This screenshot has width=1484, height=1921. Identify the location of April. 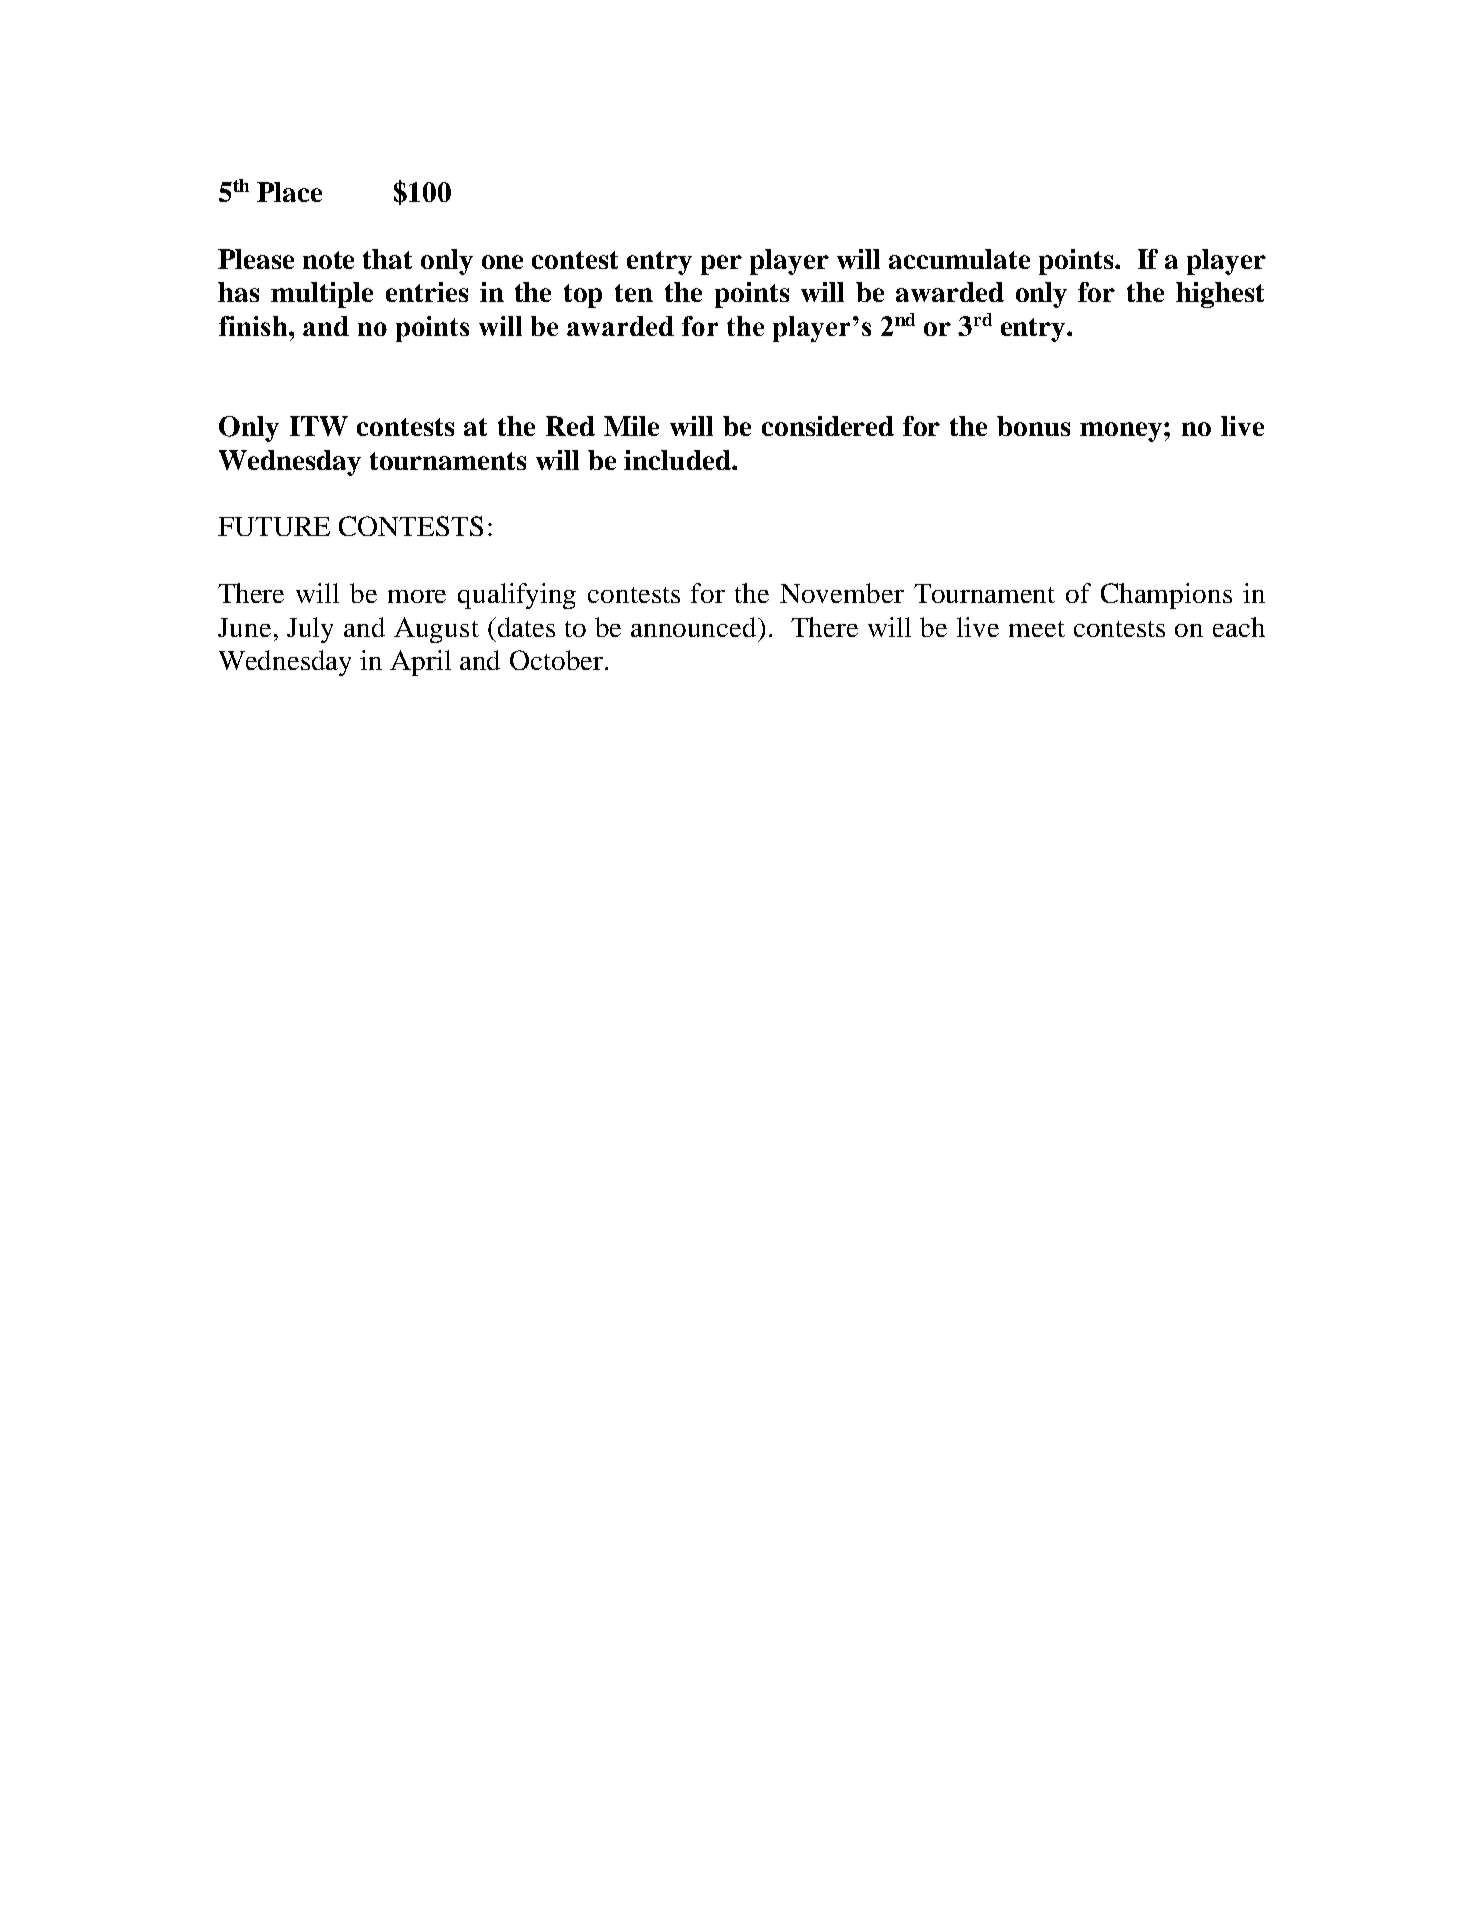
(420, 663).
